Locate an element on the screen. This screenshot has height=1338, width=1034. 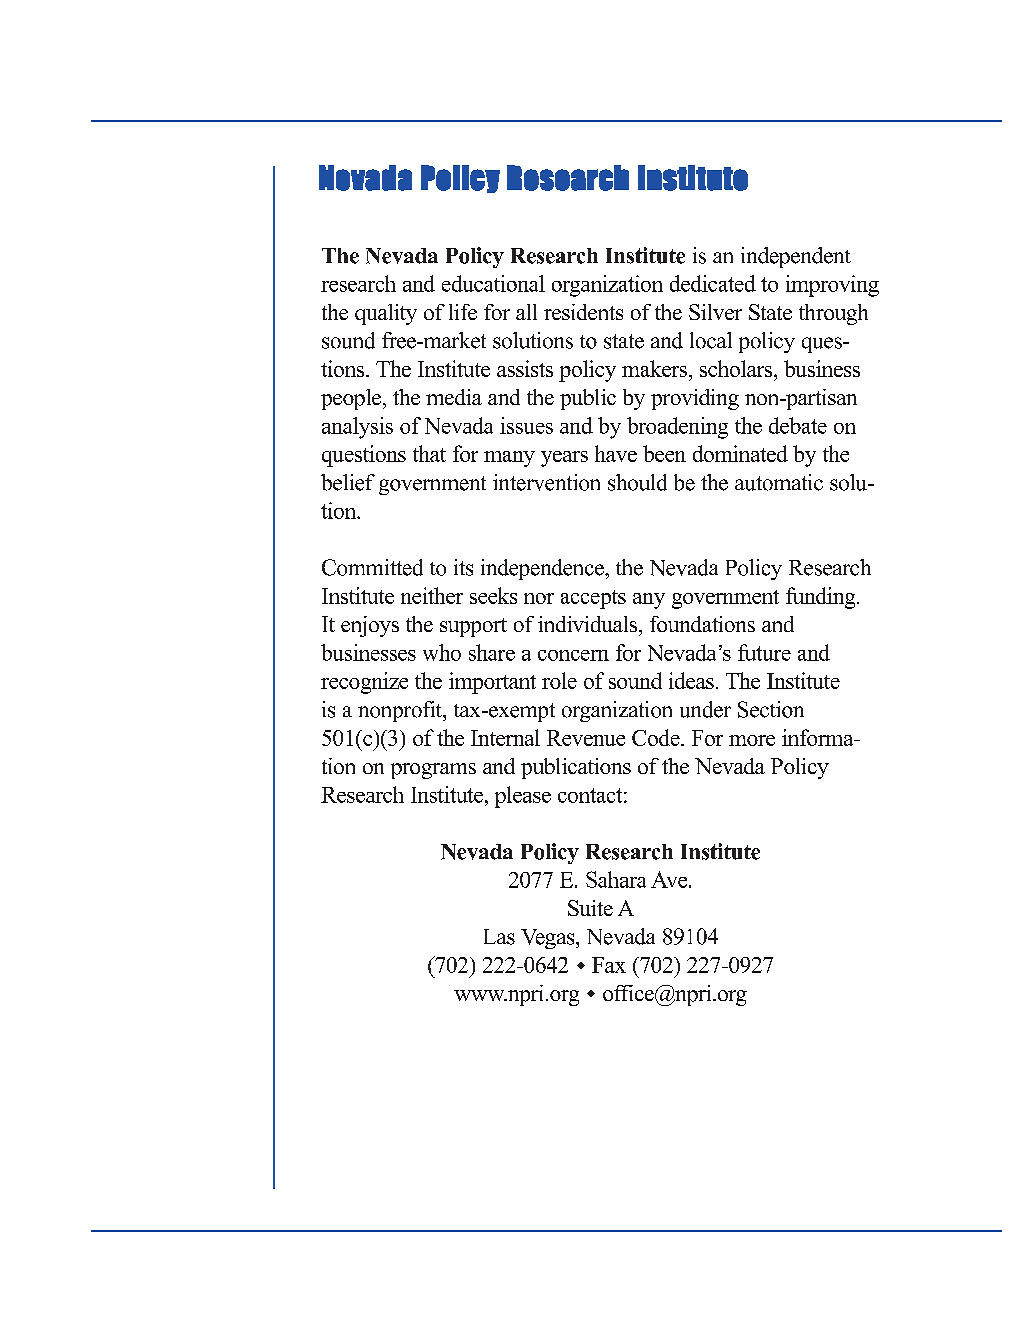
independent is located at coordinates (796, 257).
